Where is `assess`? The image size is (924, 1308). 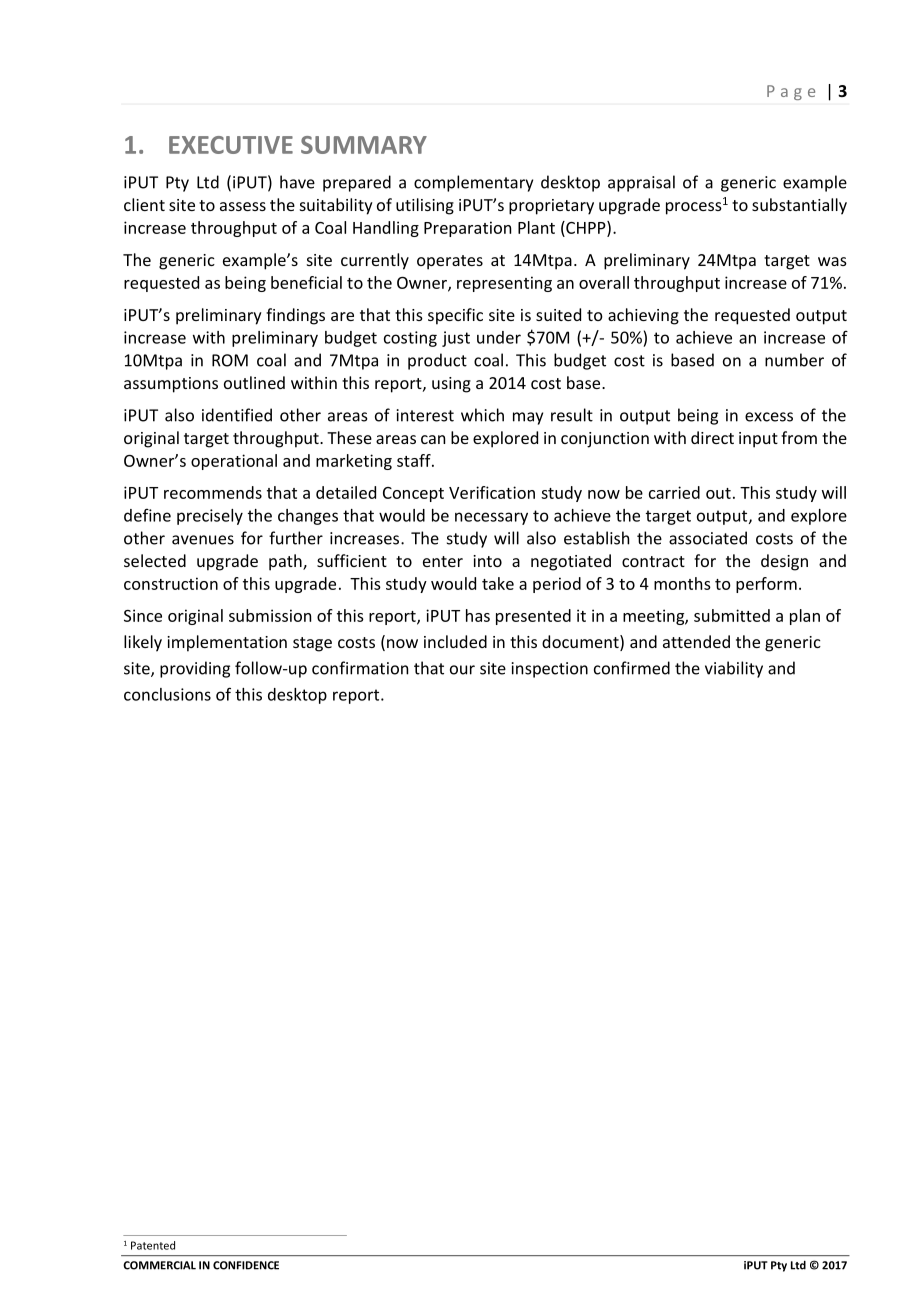
assess is located at coordinates (243, 206).
